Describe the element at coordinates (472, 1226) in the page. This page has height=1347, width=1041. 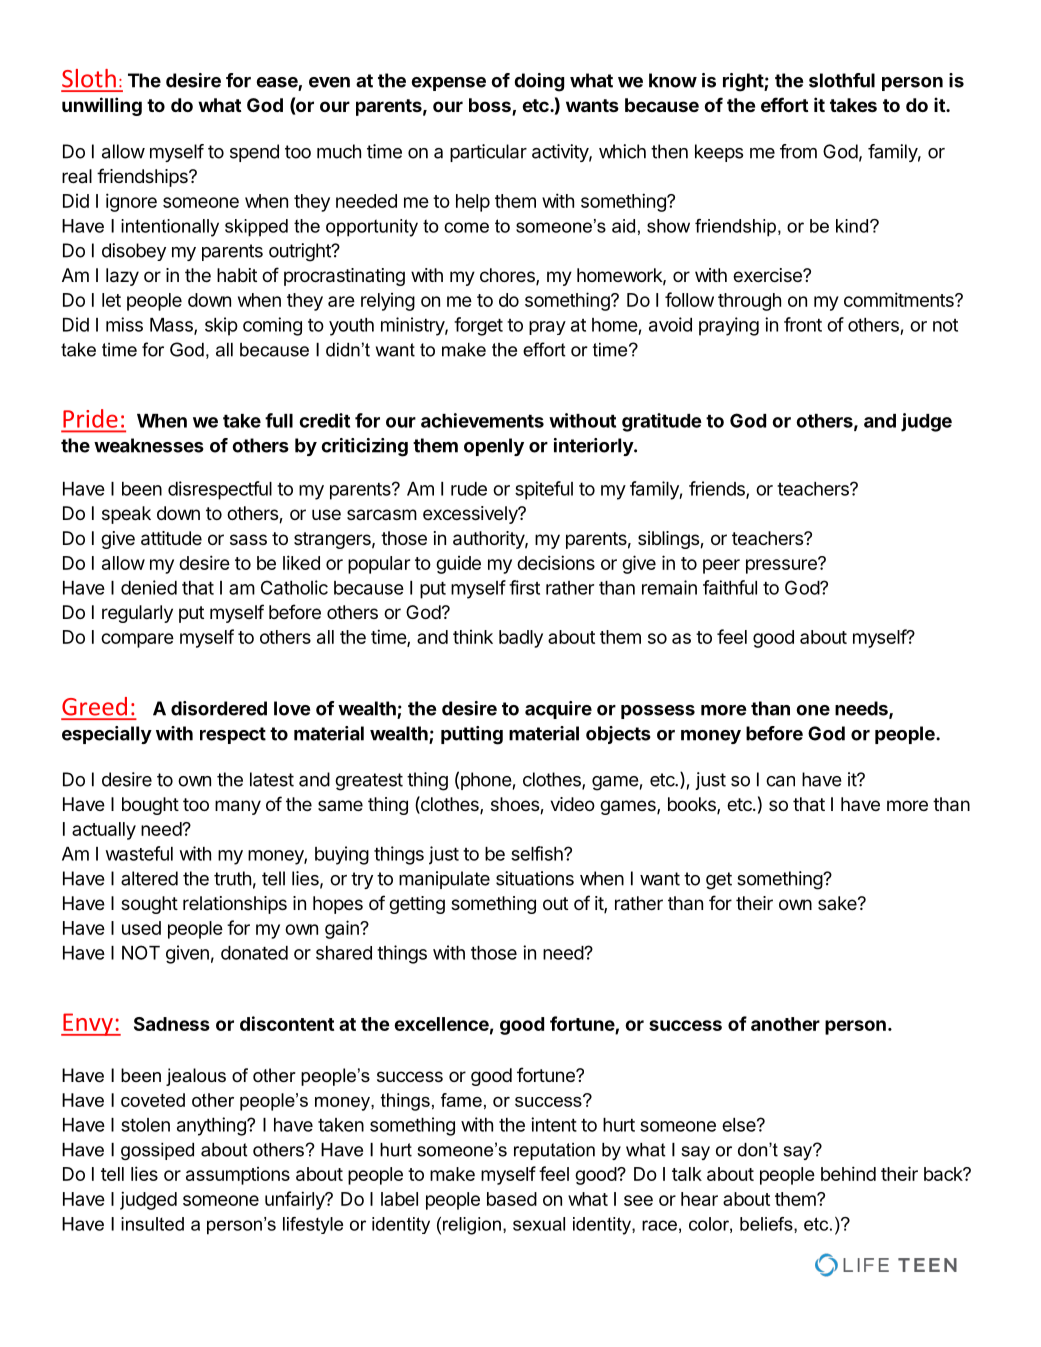
I see `religion` at that location.
